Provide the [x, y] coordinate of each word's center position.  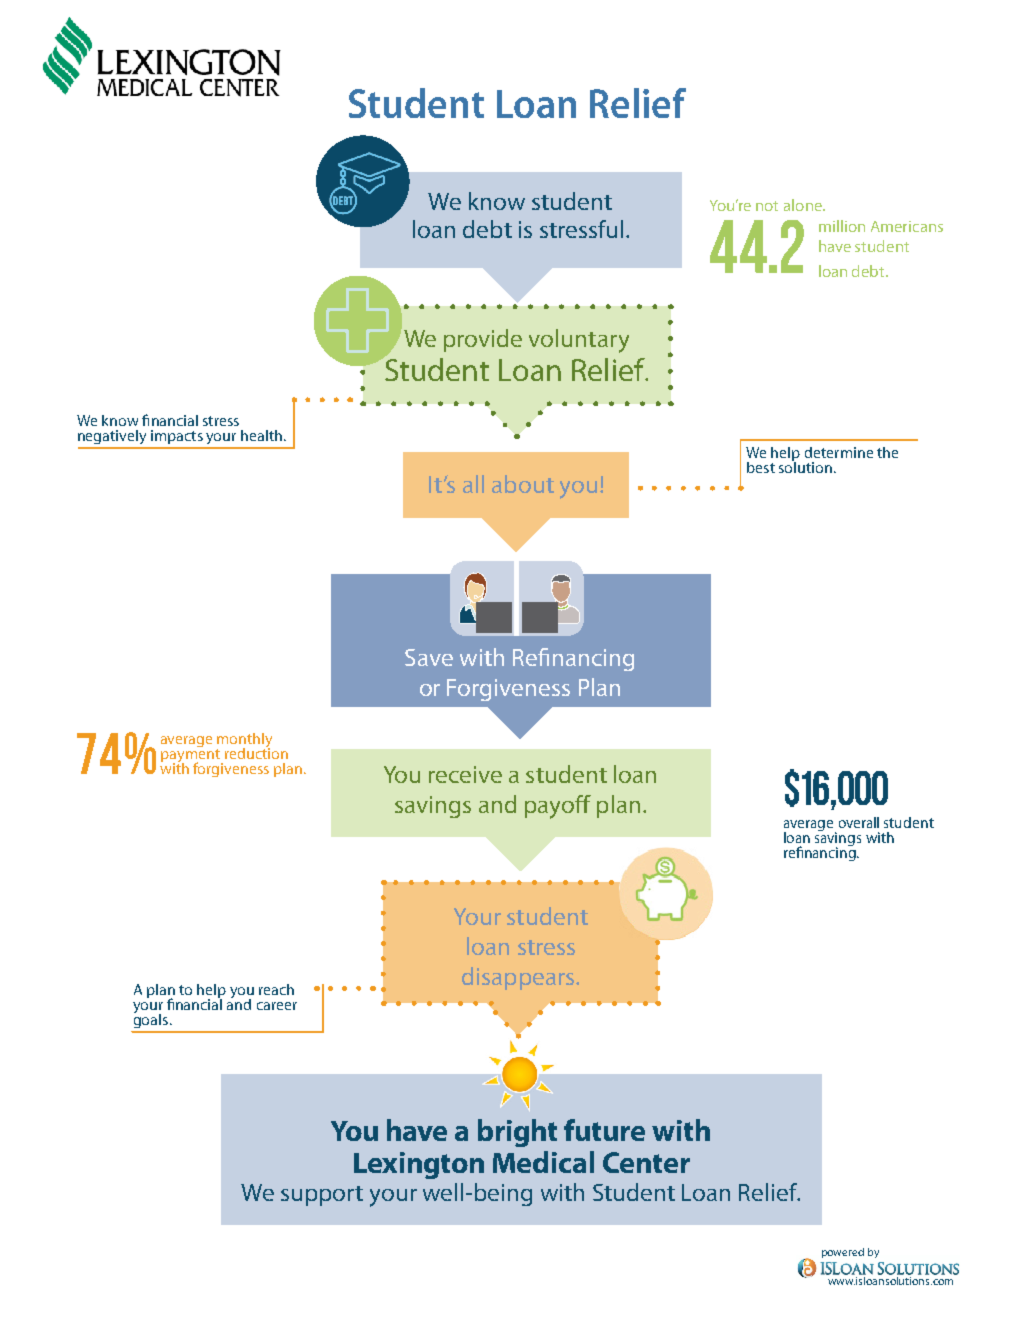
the [887, 452]
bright [517, 1133]
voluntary [579, 341]
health [261, 435]
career [277, 1006]
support [322, 1196]
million [842, 226]
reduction [256, 752]
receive [465, 774]
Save [429, 657]
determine [839, 452]
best [761, 467]
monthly [244, 741]
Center [646, 1162]
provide [483, 340]
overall [859, 822]
